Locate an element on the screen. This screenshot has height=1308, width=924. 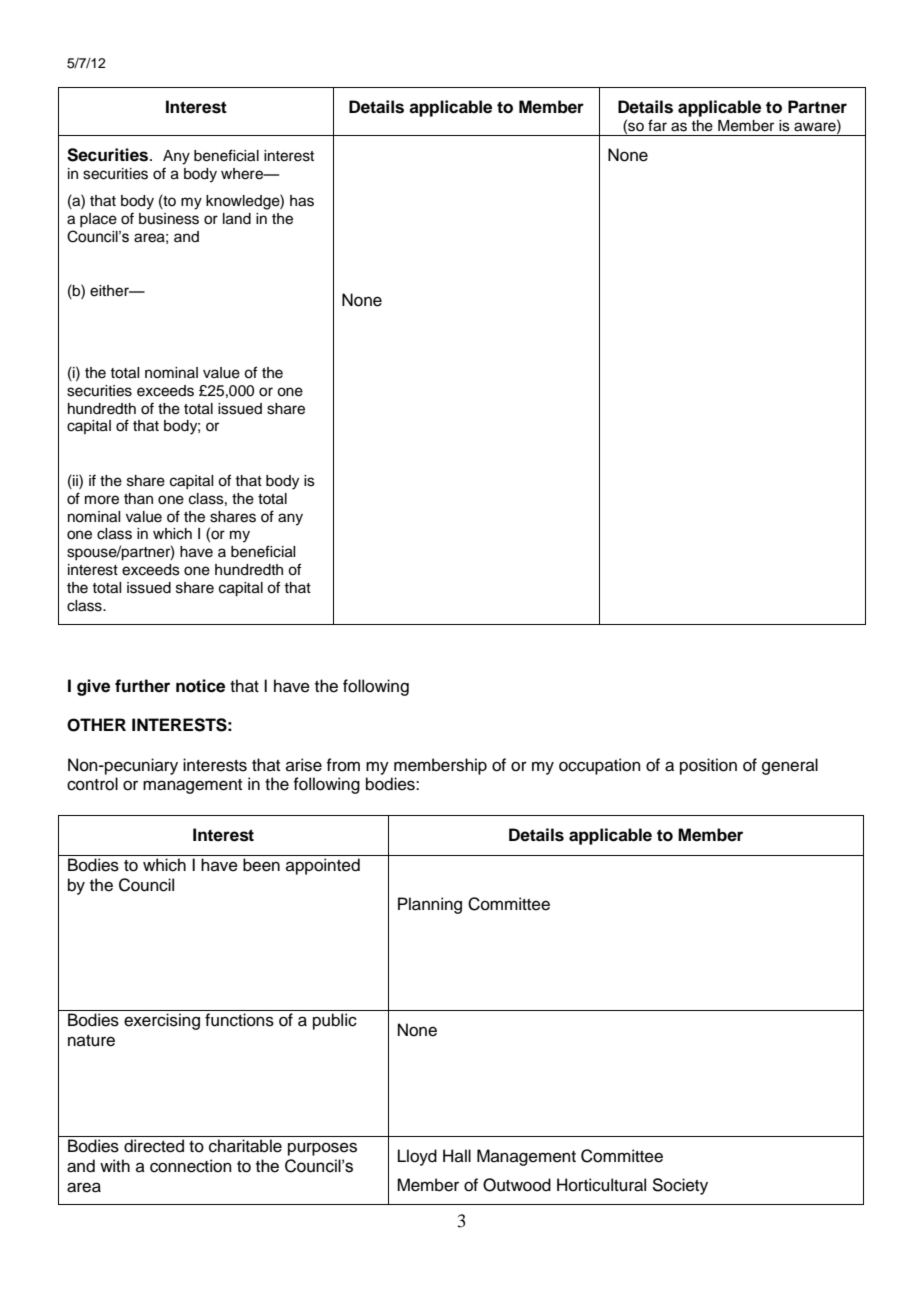
more is located at coordinates (102, 500).
